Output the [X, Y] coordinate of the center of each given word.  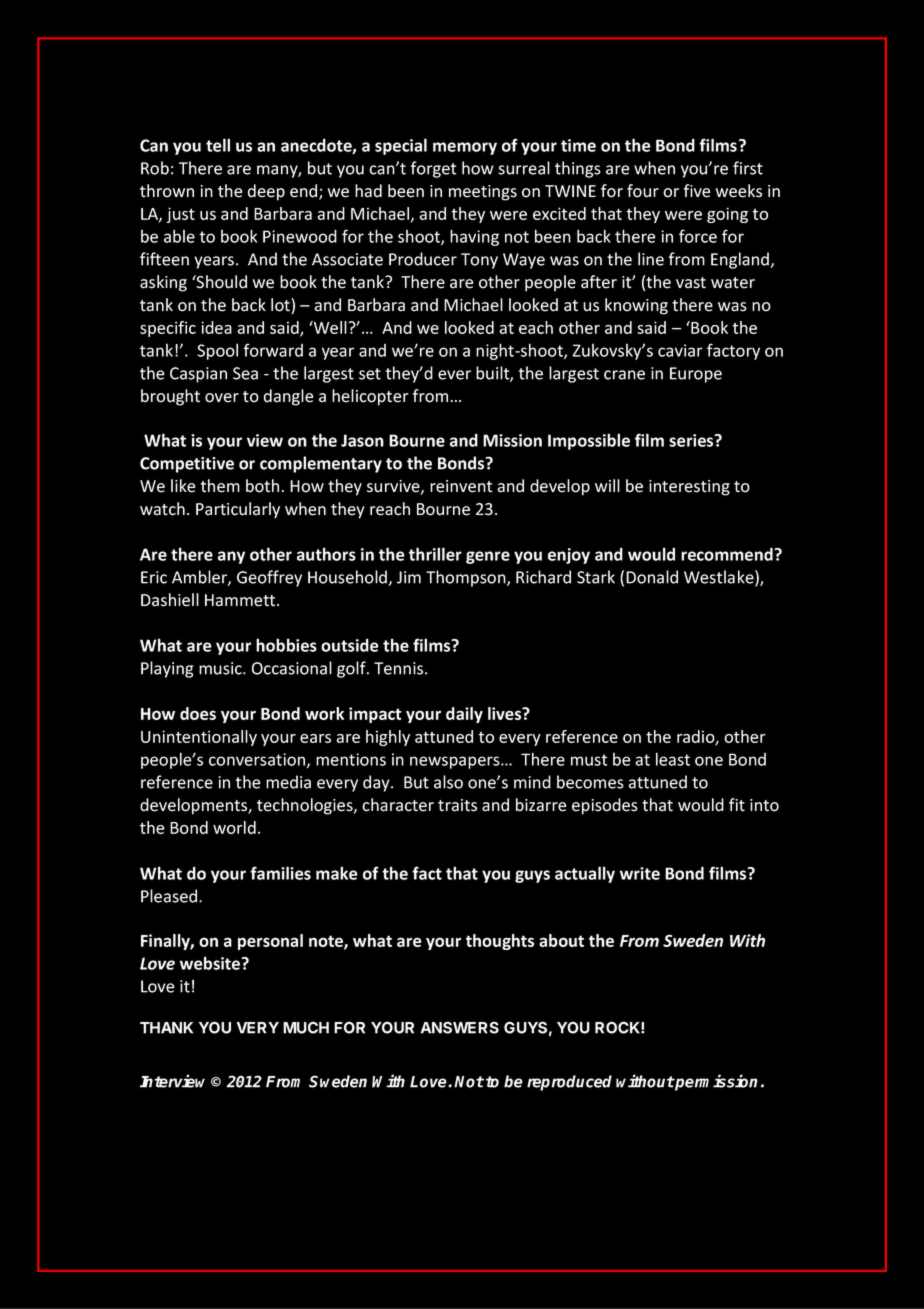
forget [434, 169]
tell [218, 145]
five [697, 191]
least [673, 759]
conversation [257, 759]
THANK [166, 1028]
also [448, 782]
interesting [689, 488]
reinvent [461, 486]
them [220, 486]
